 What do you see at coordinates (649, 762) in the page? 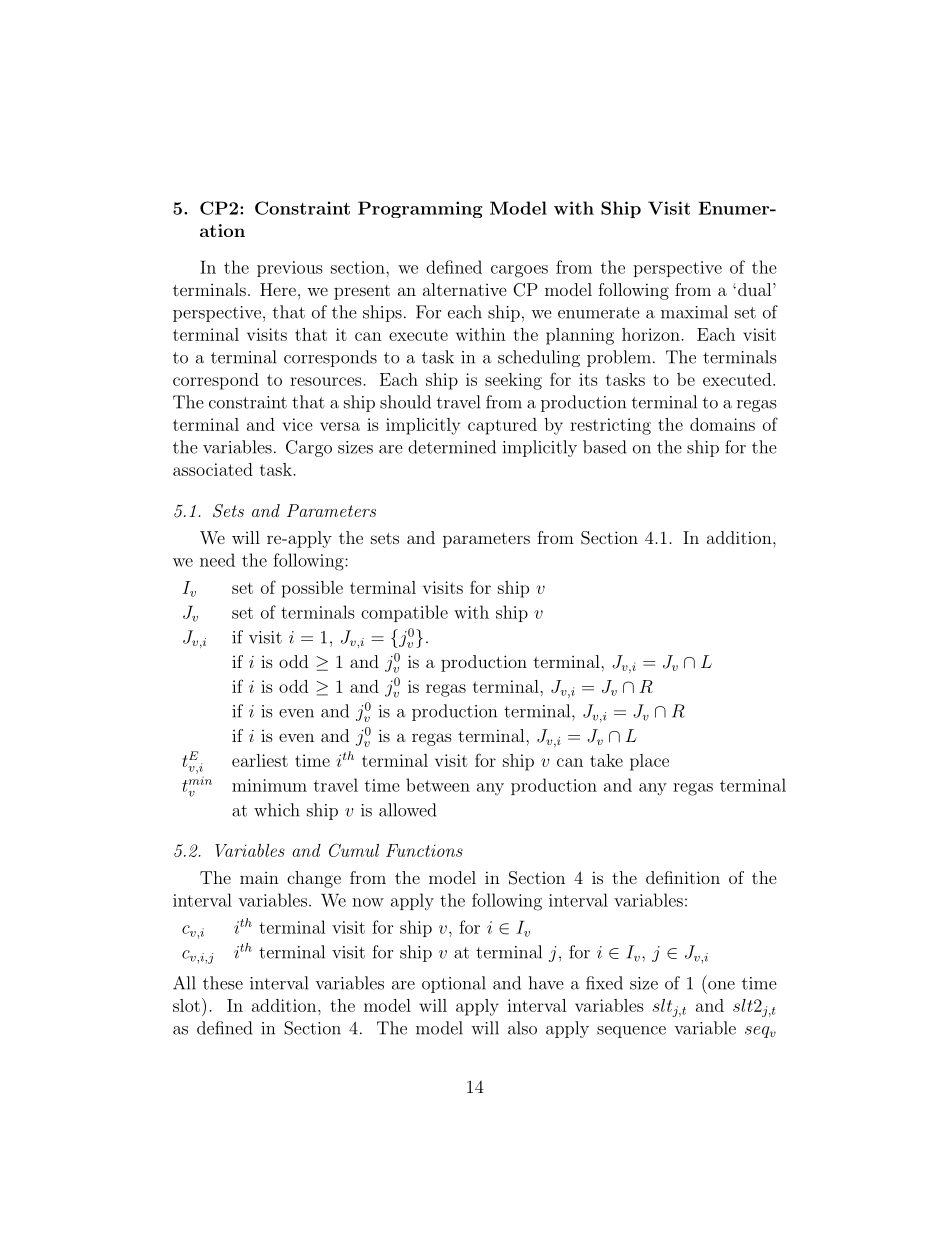
I see `place` at bounding box center [649, 762].
